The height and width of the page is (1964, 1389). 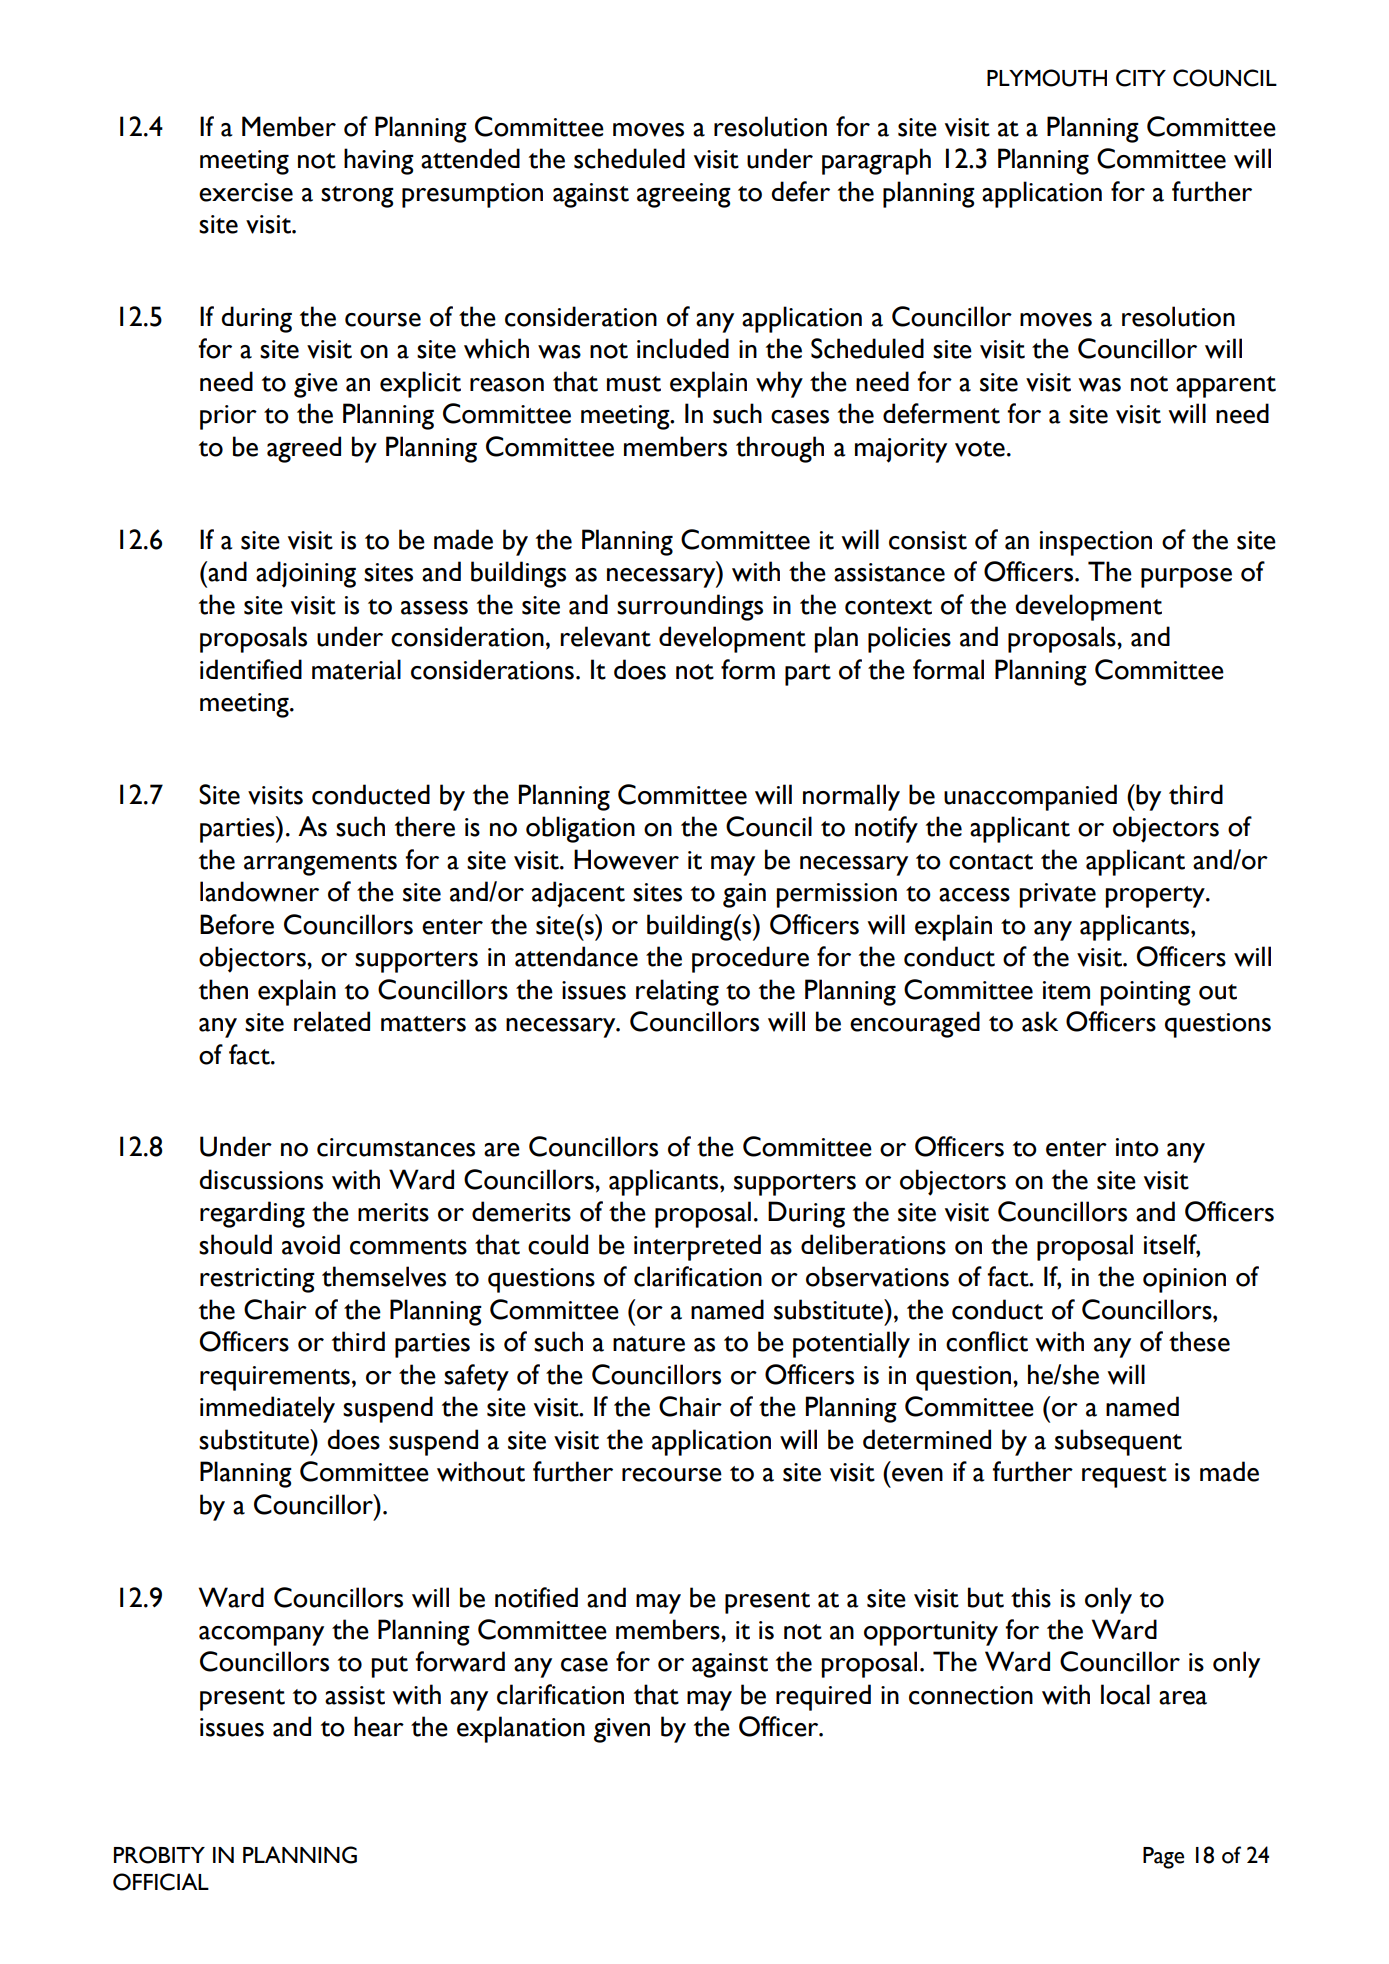 What do you see at coordinates (223, 989) in the page?
I see `then` at bounding box center [223, 989].
